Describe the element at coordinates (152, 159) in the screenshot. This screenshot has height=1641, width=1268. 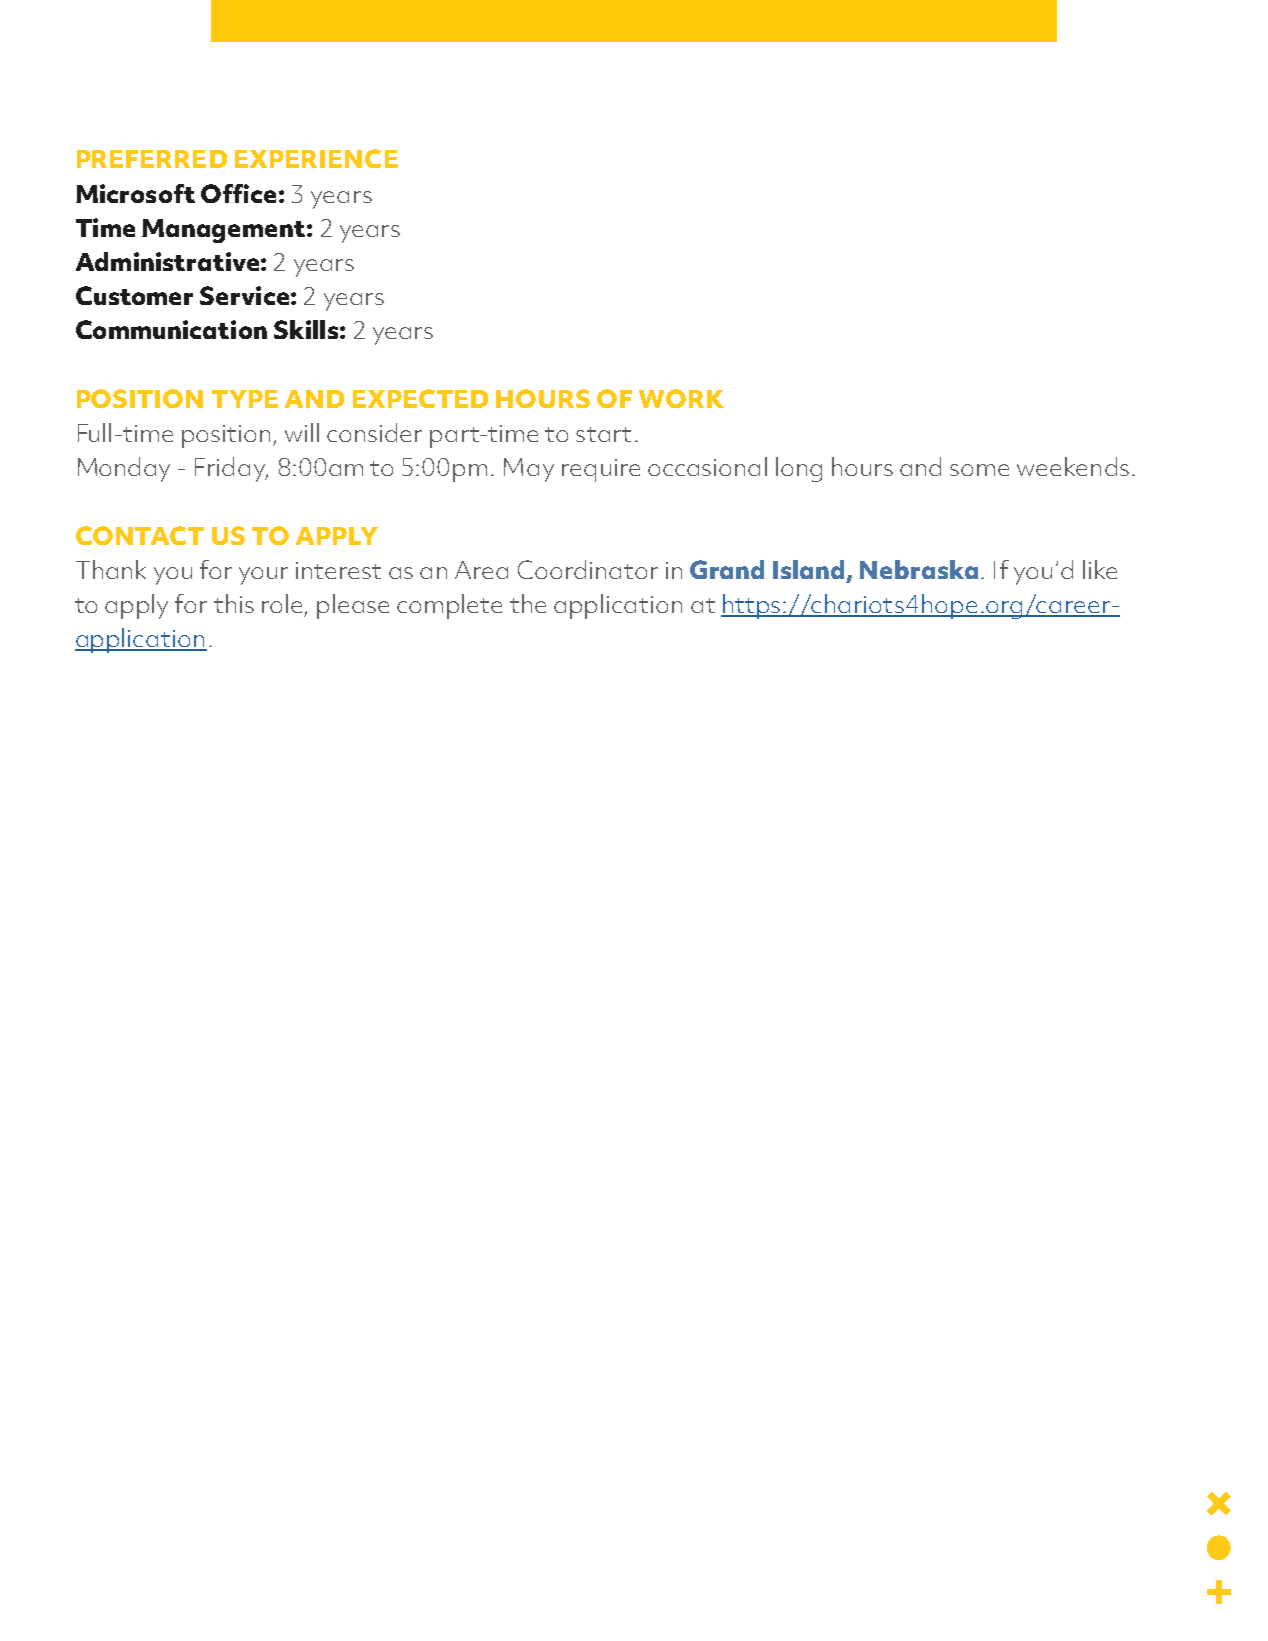
I see `PREFERRED` at that location.
